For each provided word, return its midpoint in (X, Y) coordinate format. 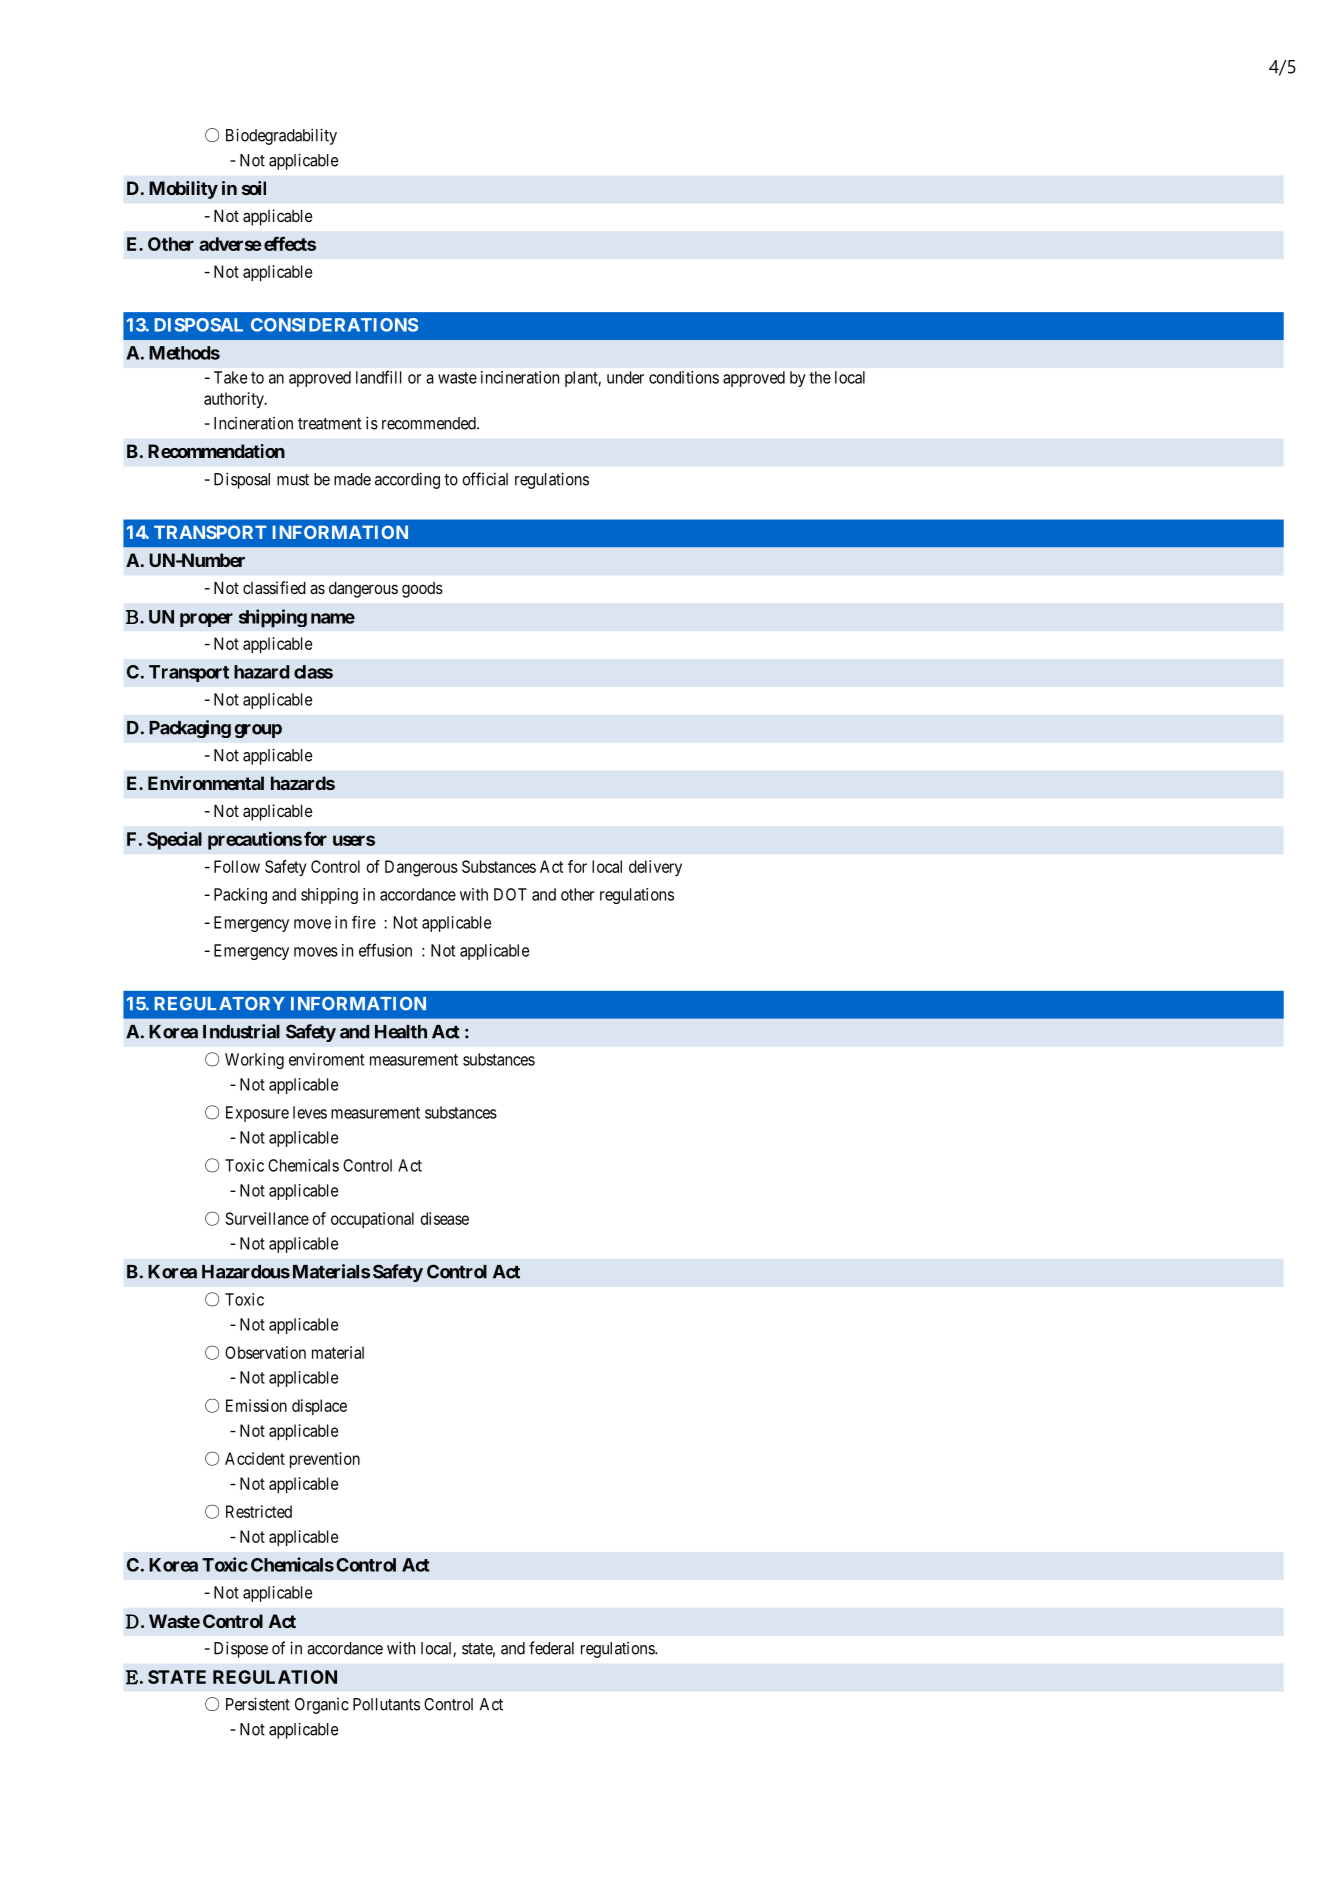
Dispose (241, 1649)
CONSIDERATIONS (334, 325)
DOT (510, 894)
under (625, 377)
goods (422, 590)
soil (254, 188)
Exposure (257, 1114)
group (258, 731)
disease (444, 1218)
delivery (655, 868)
